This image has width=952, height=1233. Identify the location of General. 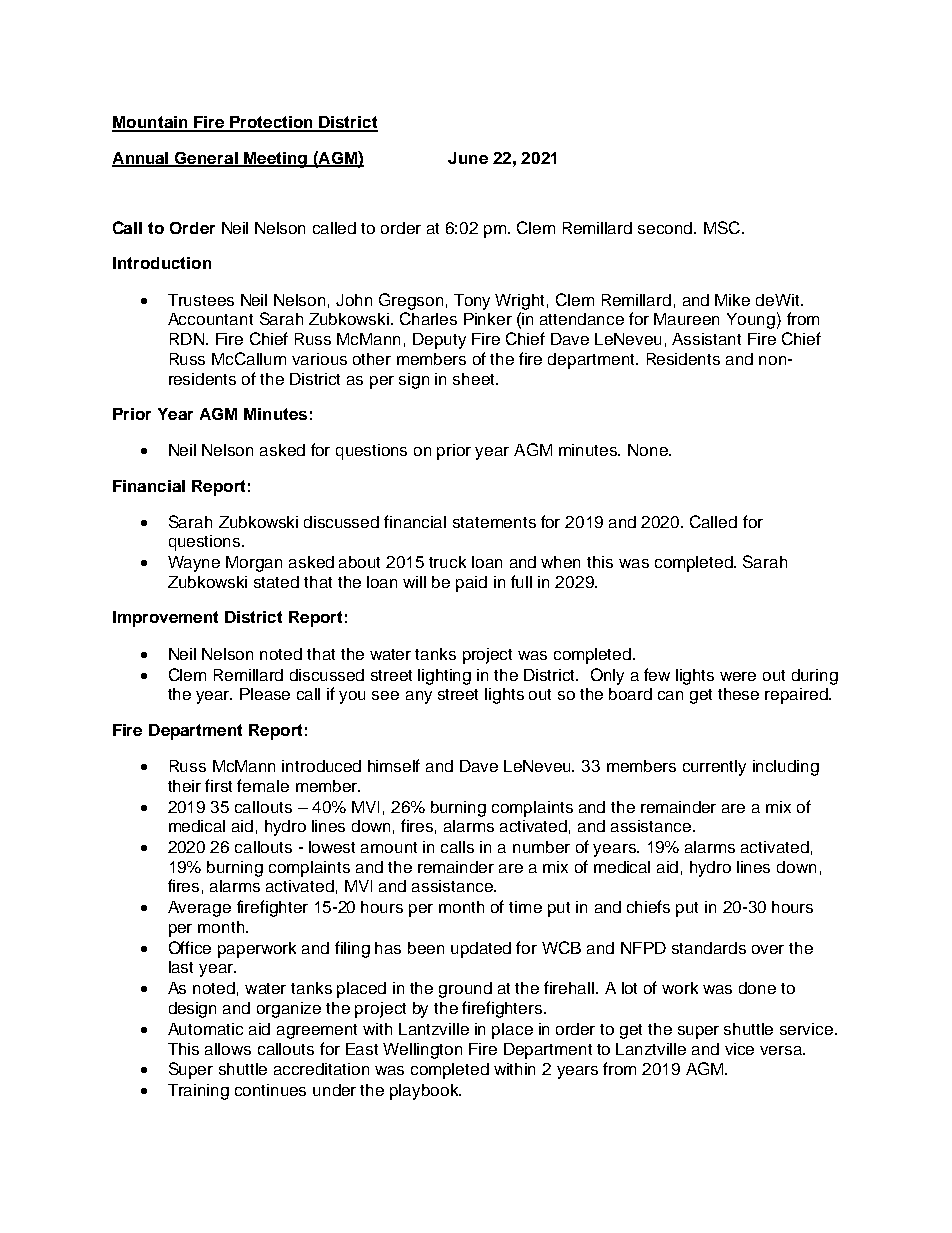
(206, 159).
